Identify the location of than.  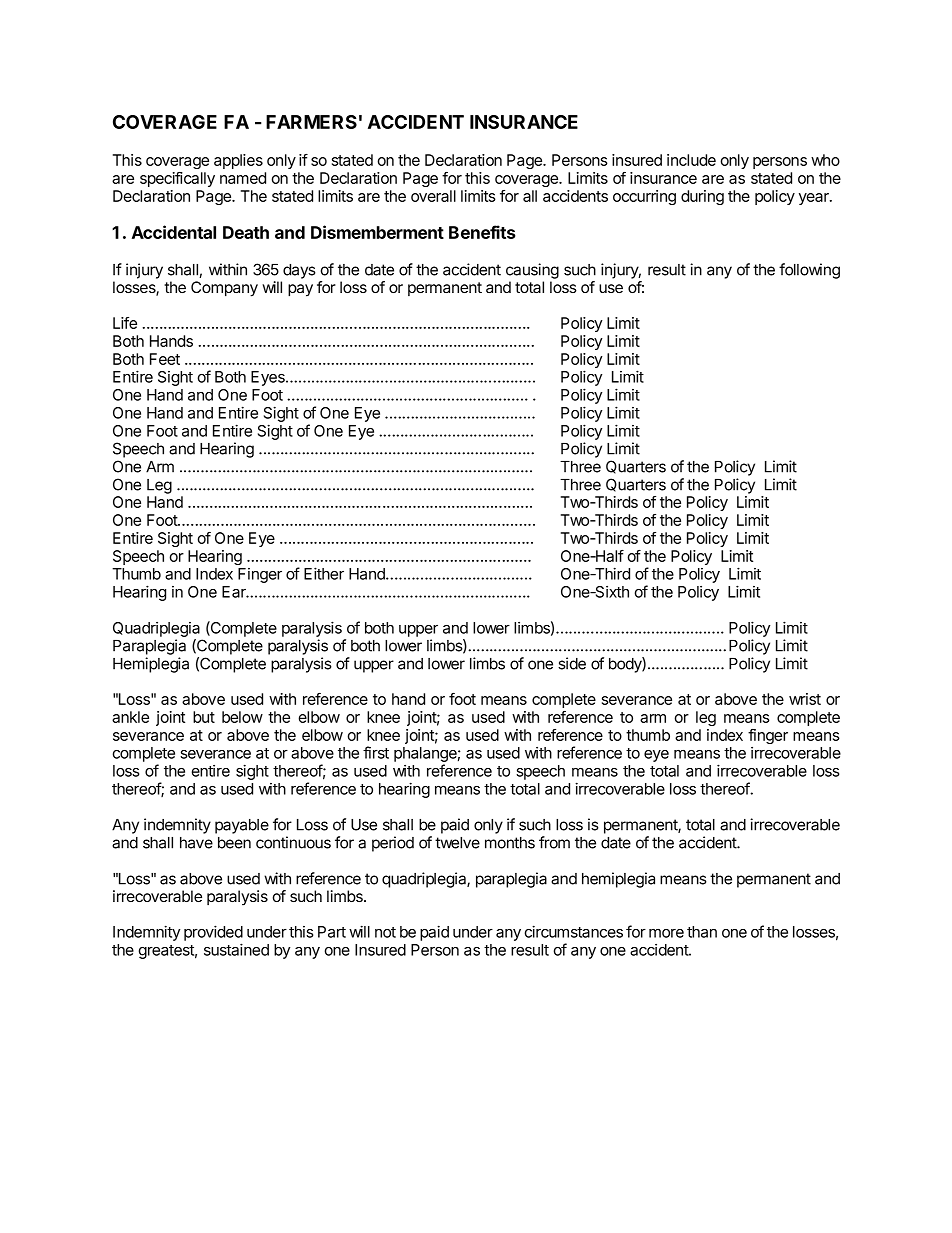
(702, 932).
